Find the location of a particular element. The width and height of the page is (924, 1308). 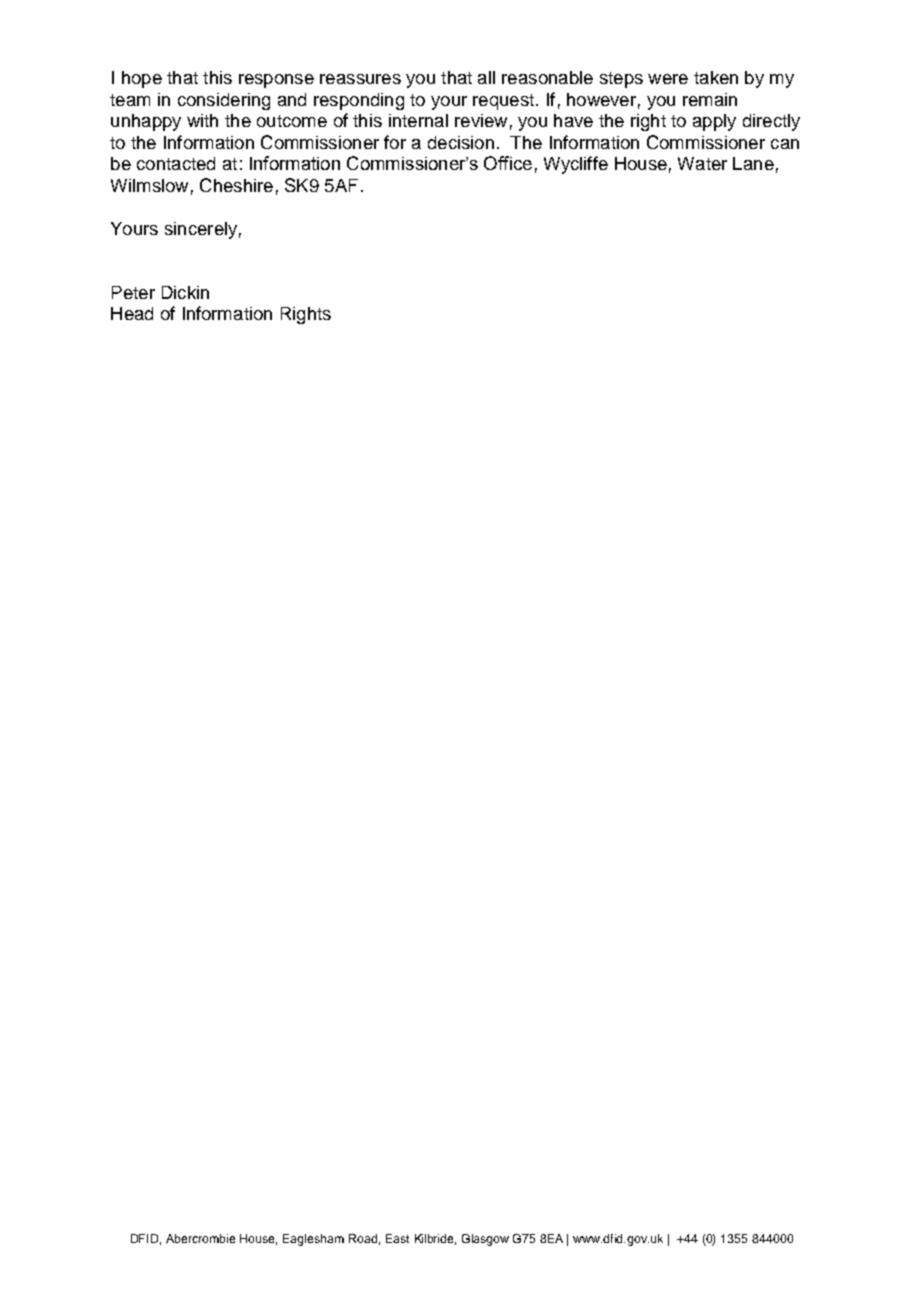

Head is located at coordinates (132, 313).
